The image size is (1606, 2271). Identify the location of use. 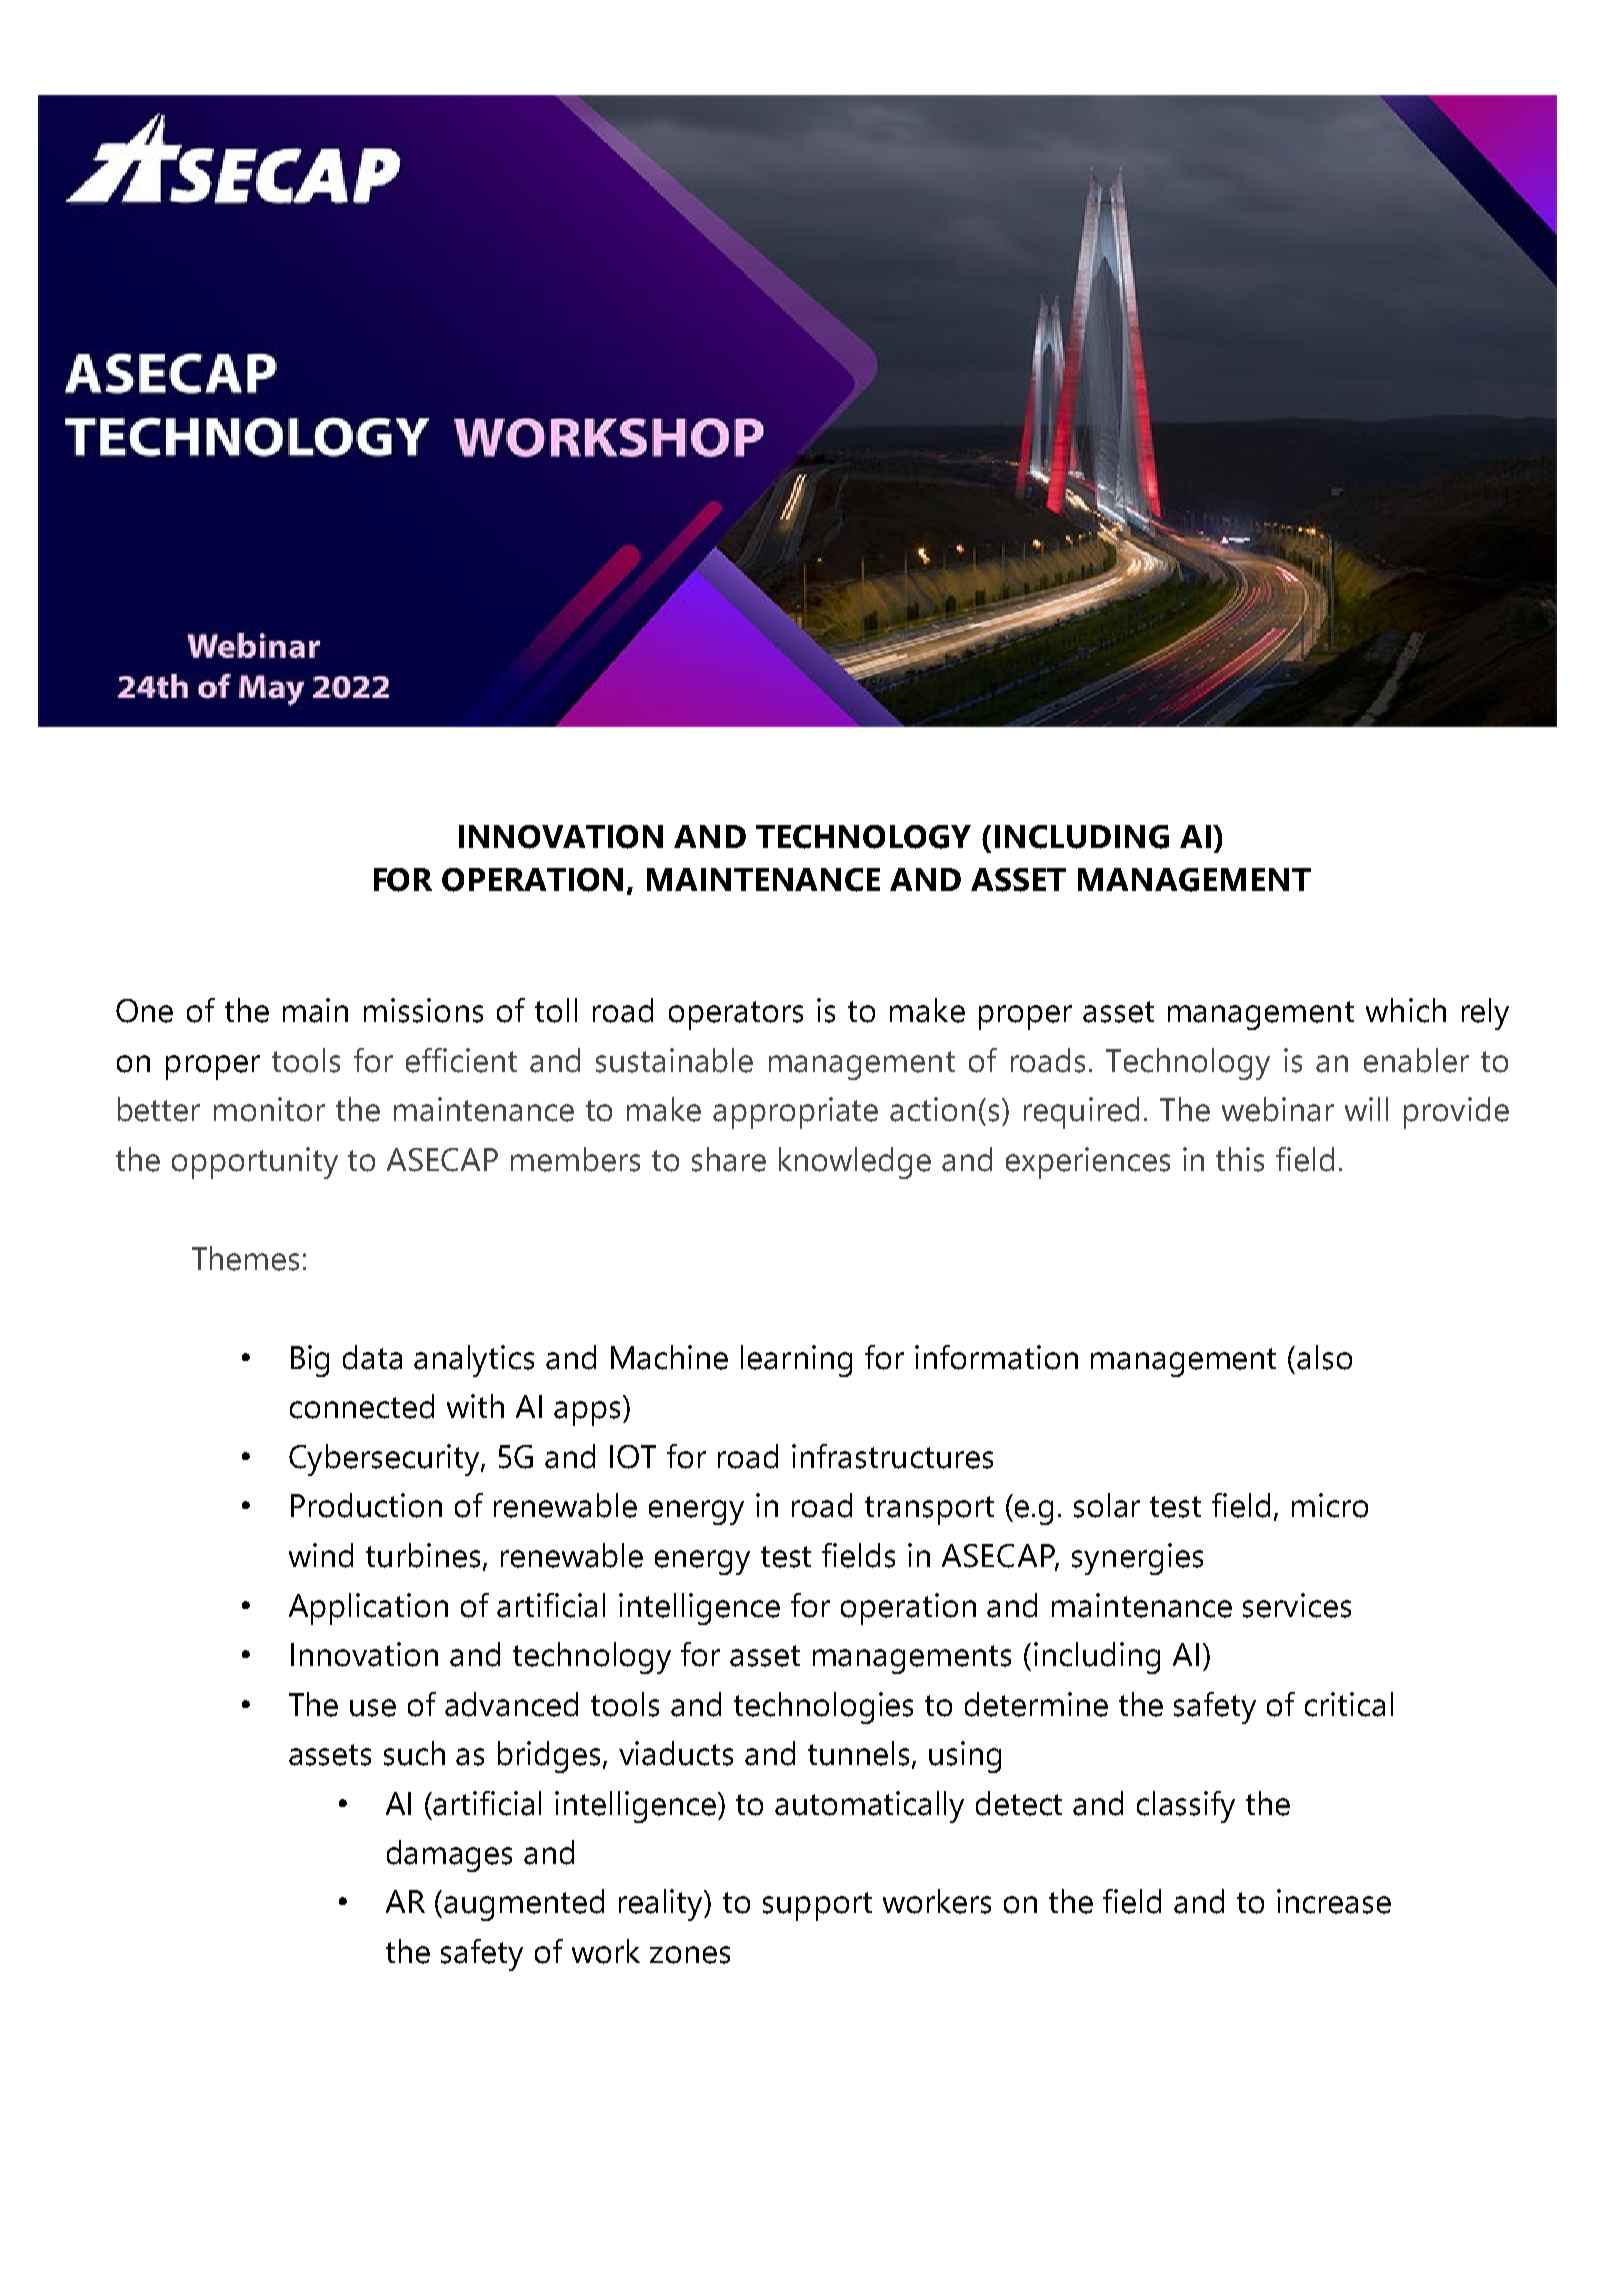
(373, 1708).
